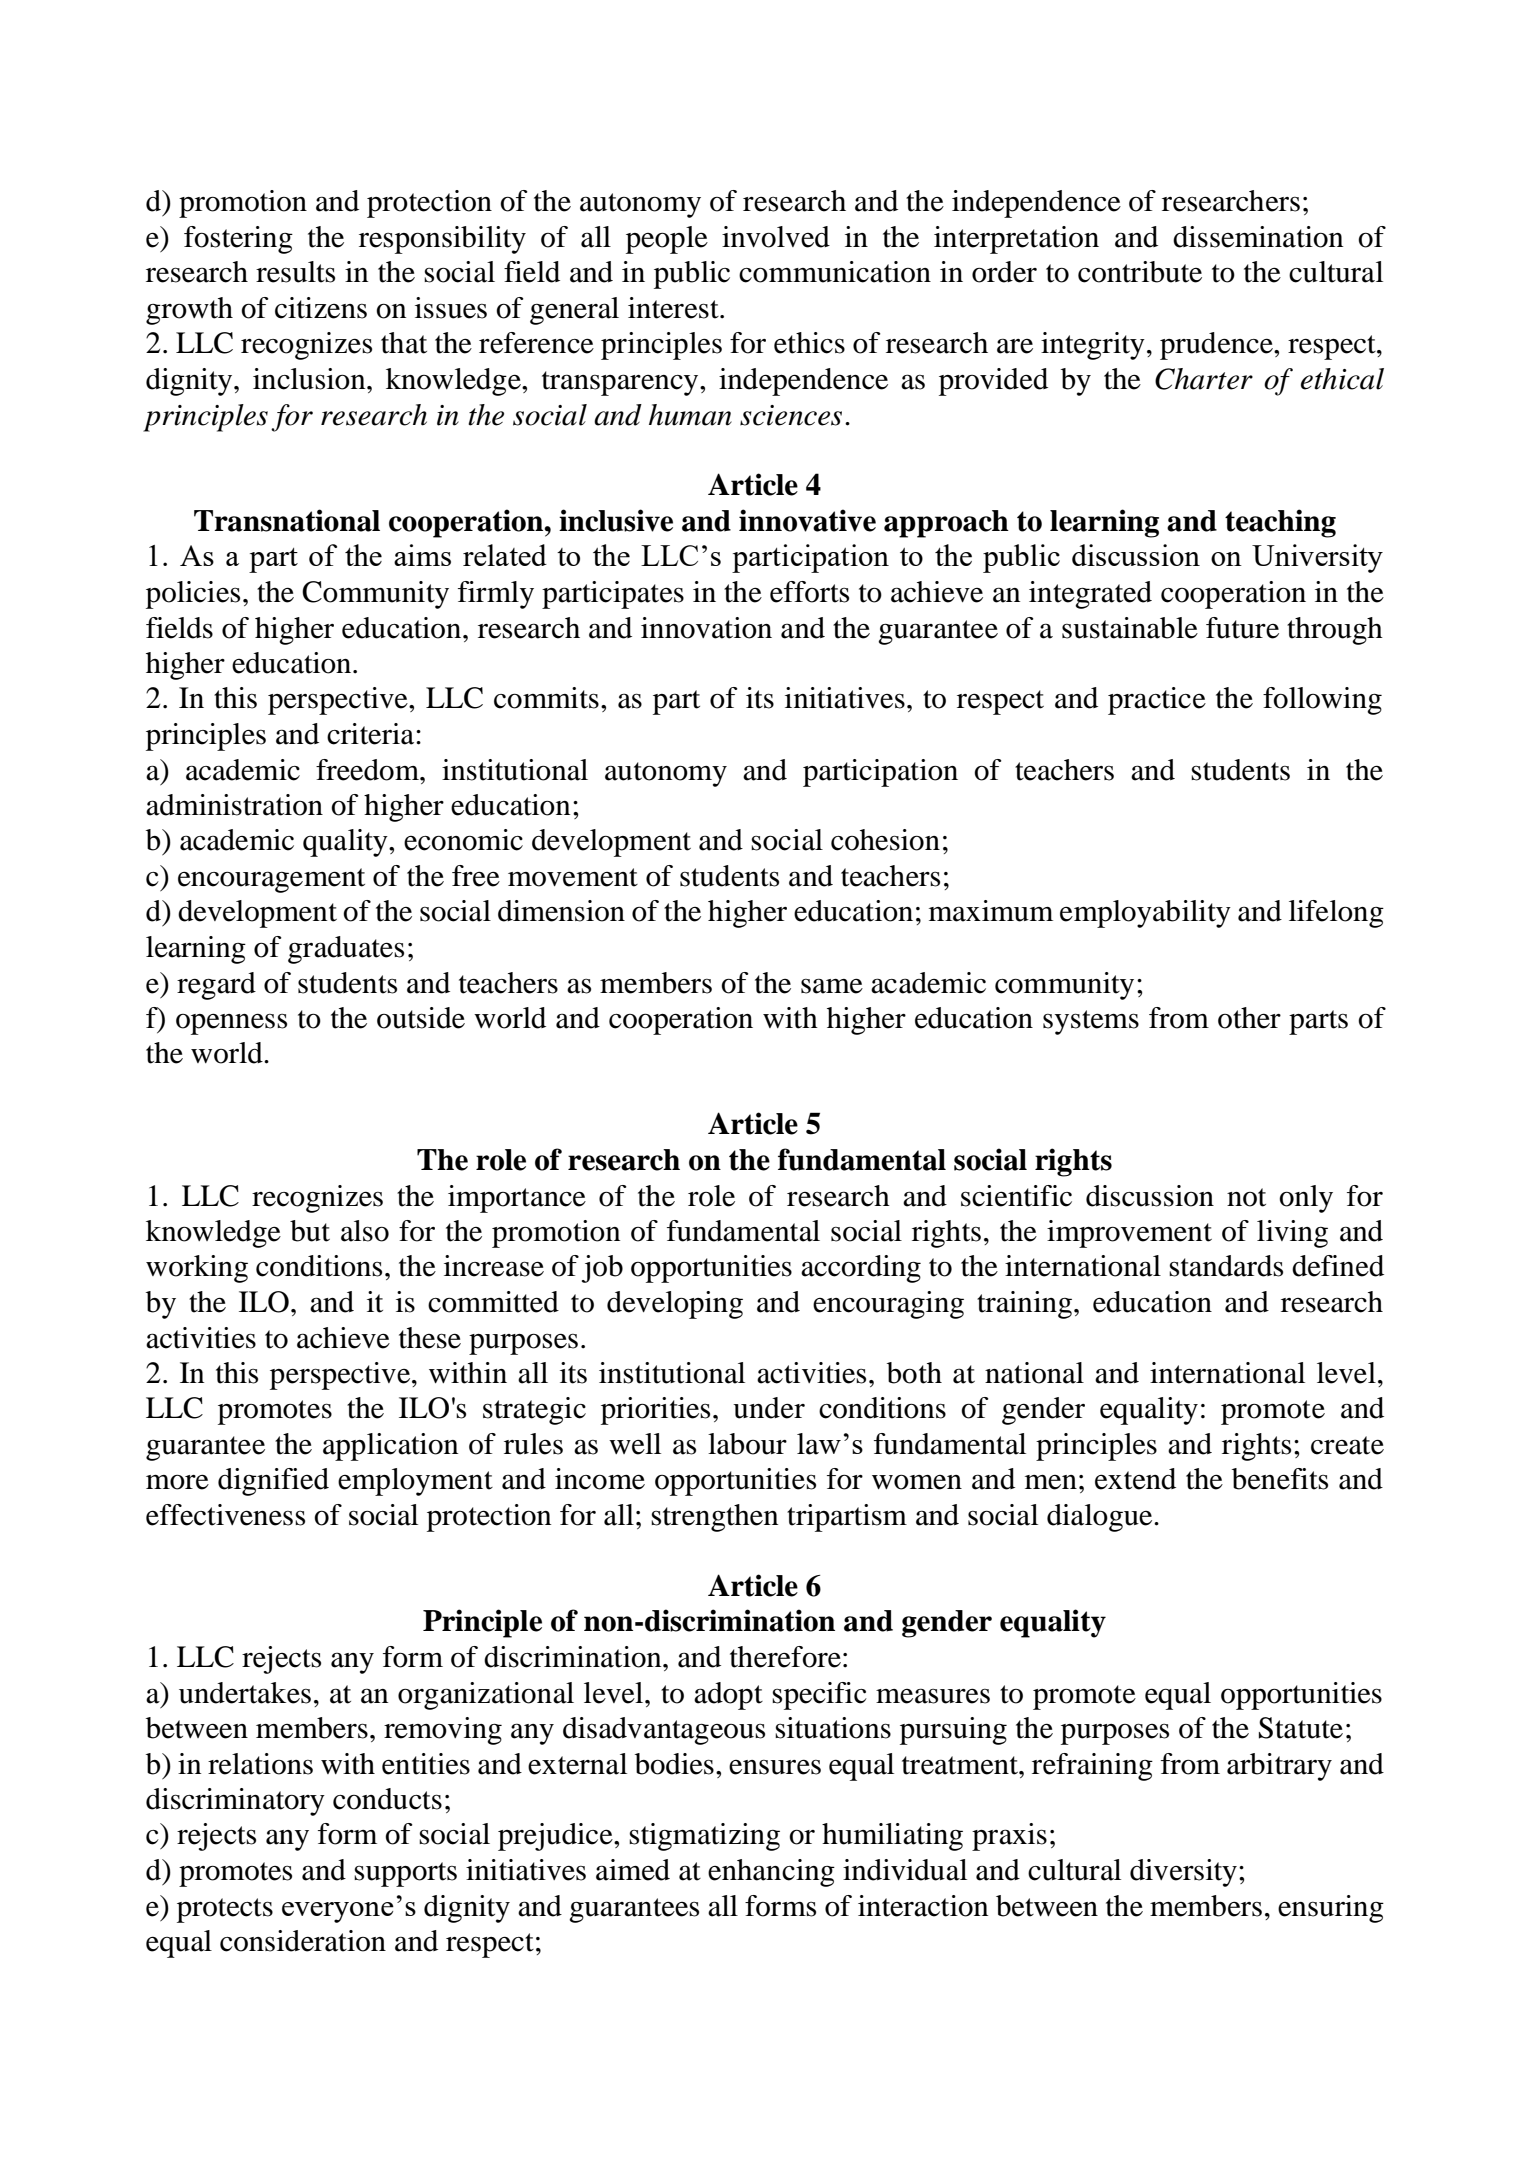  Describe the element at coordinates (1140, 272) in the screenshot. I see `contribute` at that location.
